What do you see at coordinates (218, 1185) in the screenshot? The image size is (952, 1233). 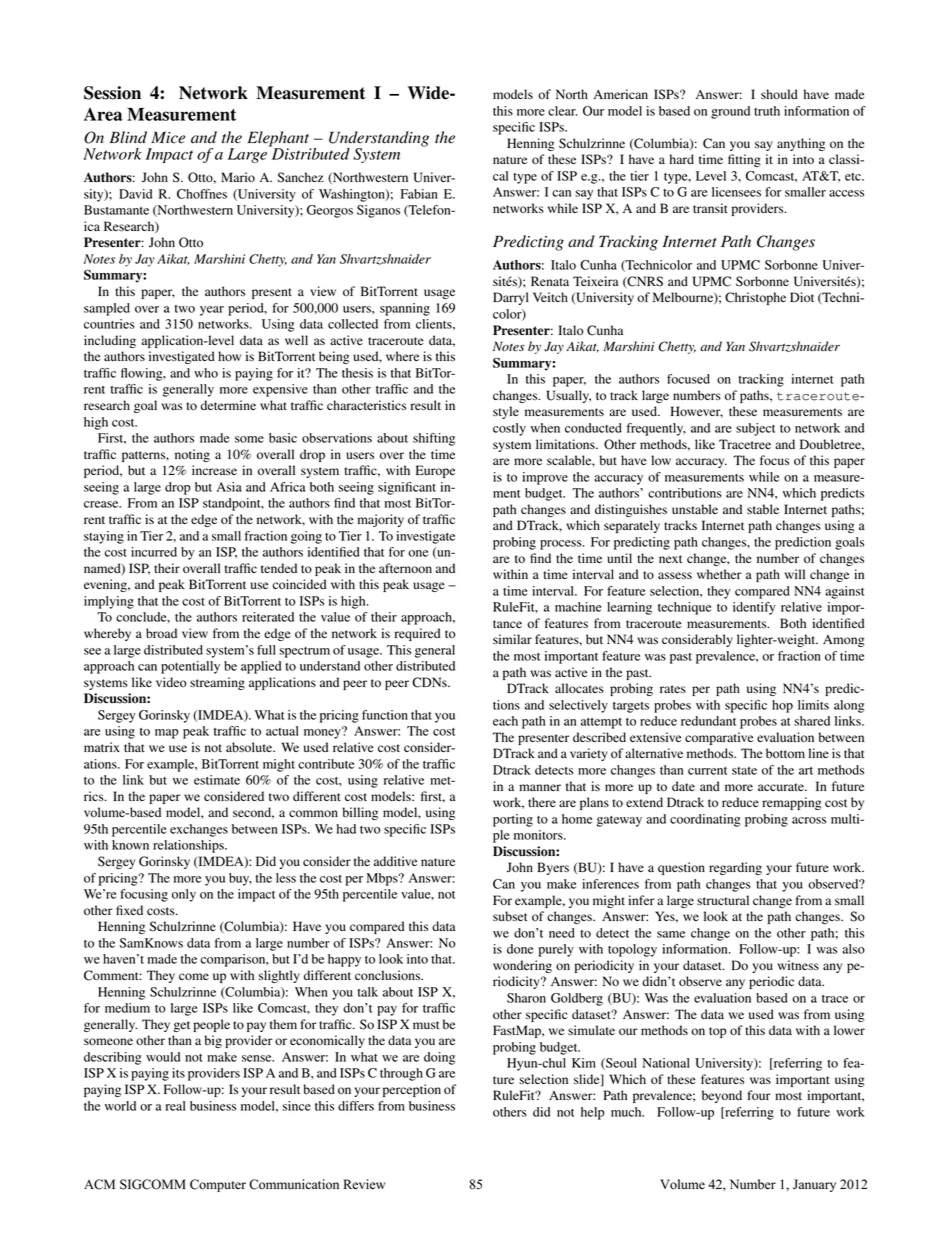 I see `Computer` at bounding box center [218, 1185].
